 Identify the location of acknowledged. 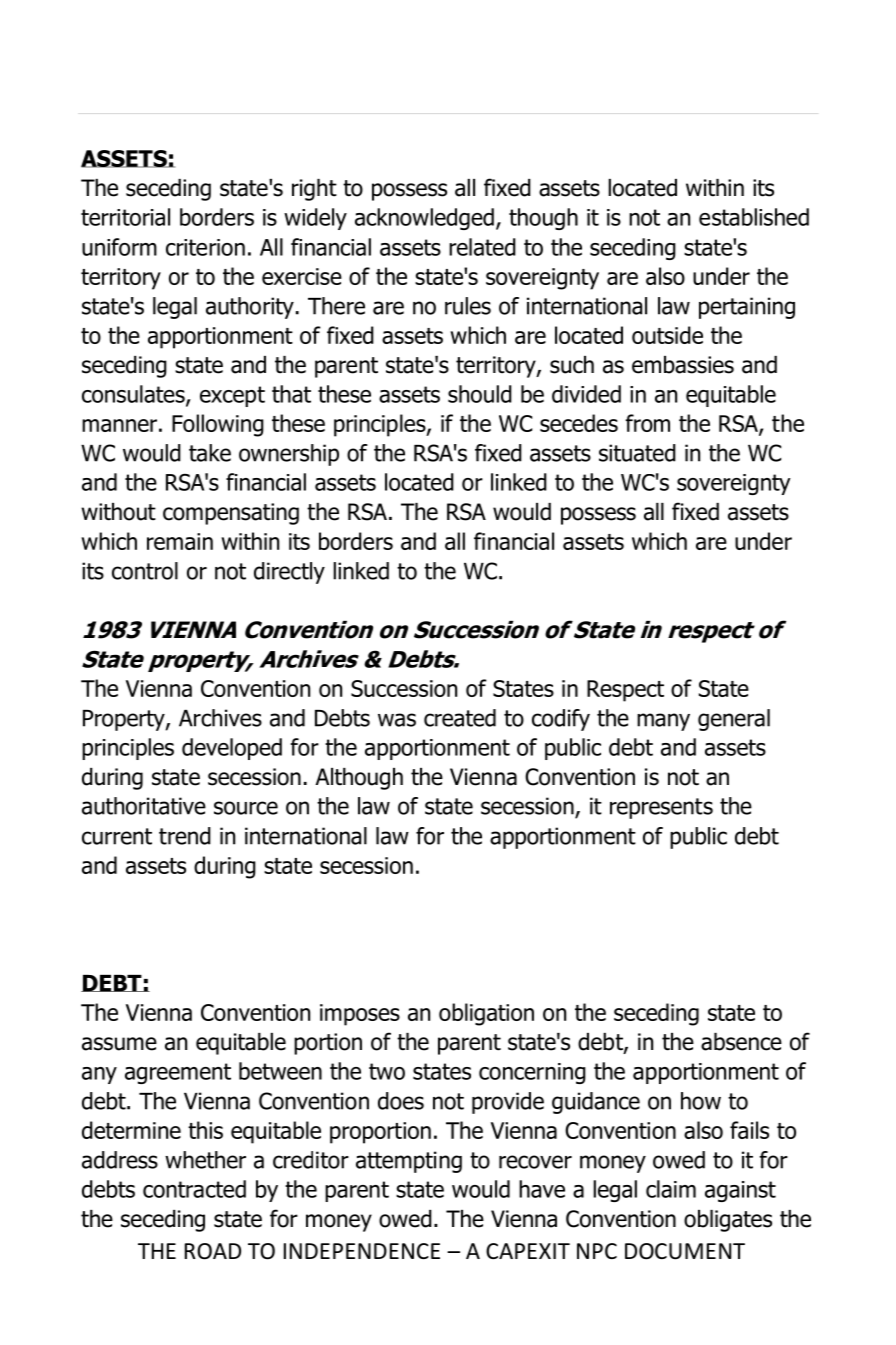
(424, 219).
